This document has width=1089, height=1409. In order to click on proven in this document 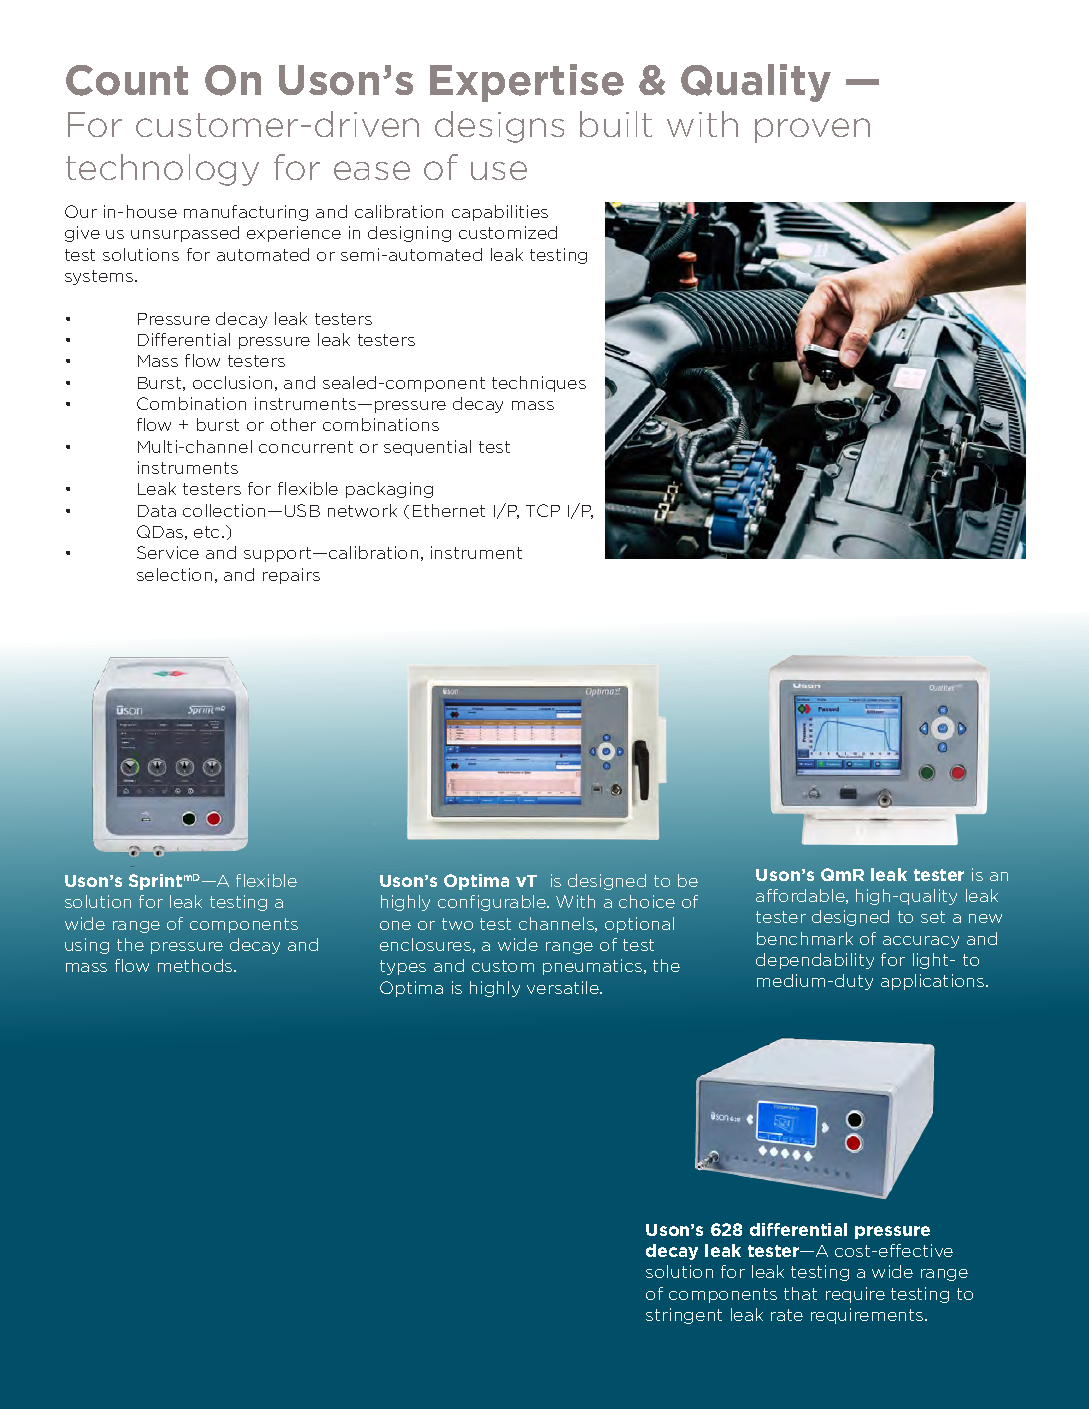, I will do `click(812, 130)`.
